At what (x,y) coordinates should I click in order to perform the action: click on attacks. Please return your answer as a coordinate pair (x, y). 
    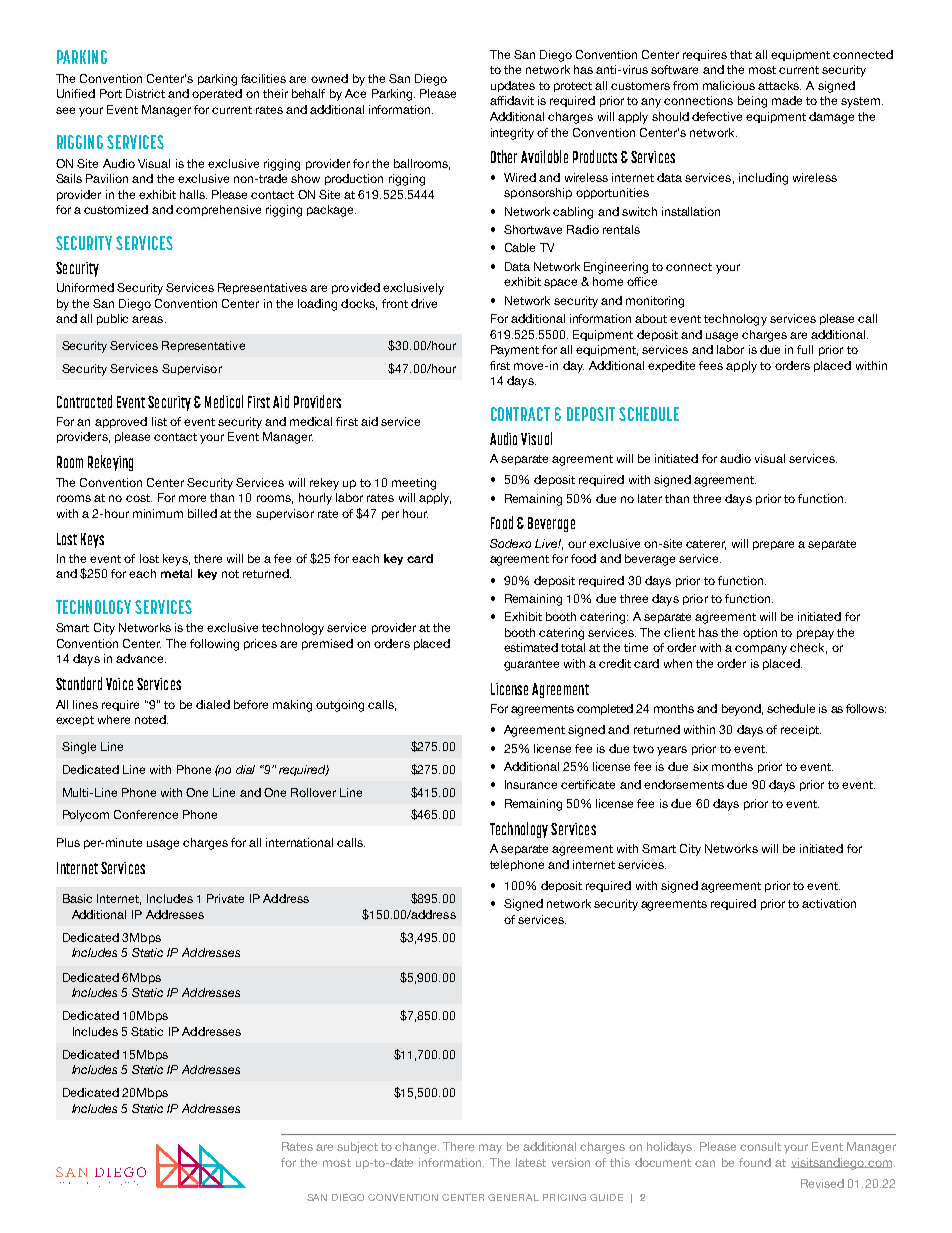
    Looking at the image, I should click on (779, 85).
